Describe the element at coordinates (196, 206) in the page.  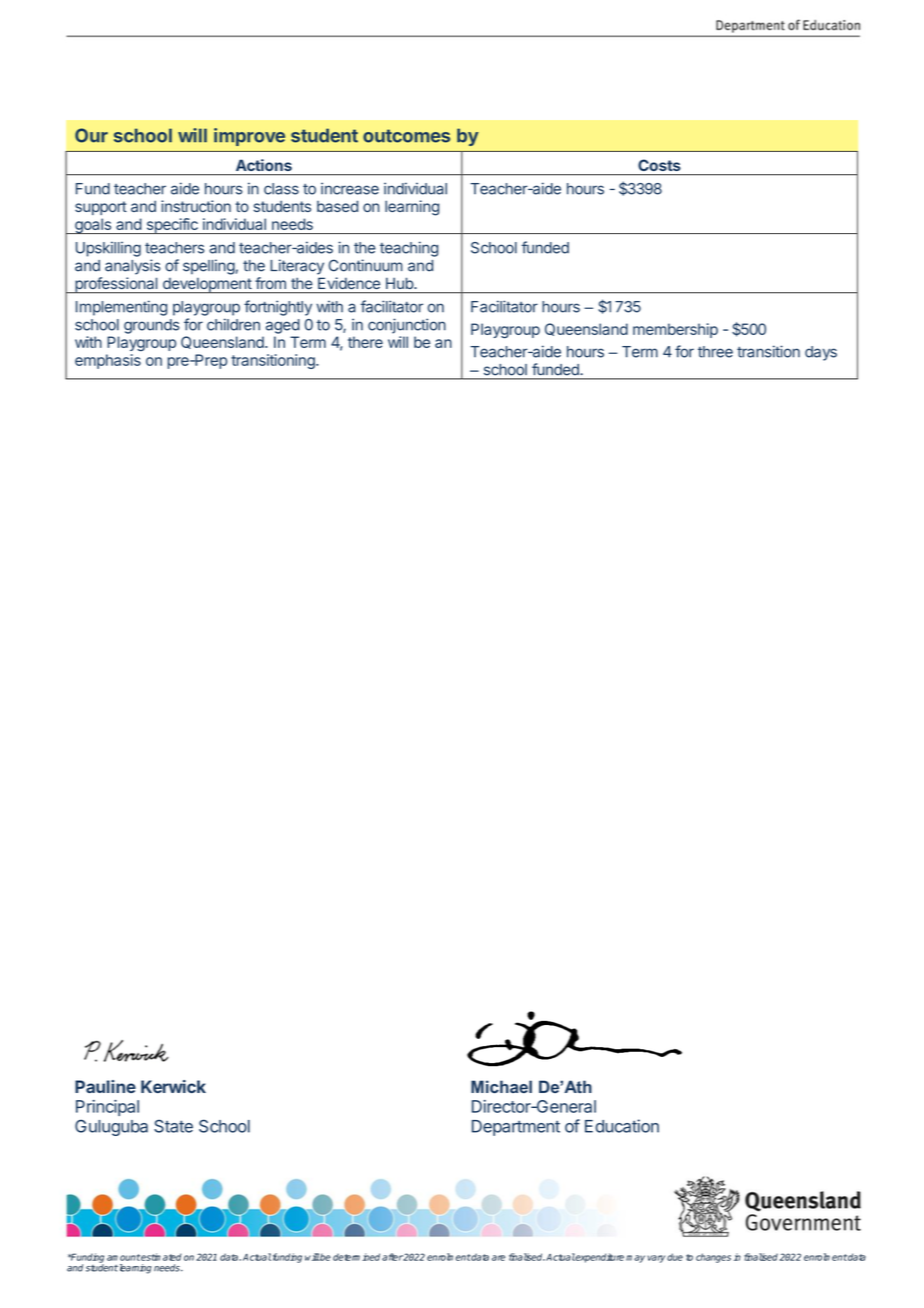
I see `instruction` at that location.
